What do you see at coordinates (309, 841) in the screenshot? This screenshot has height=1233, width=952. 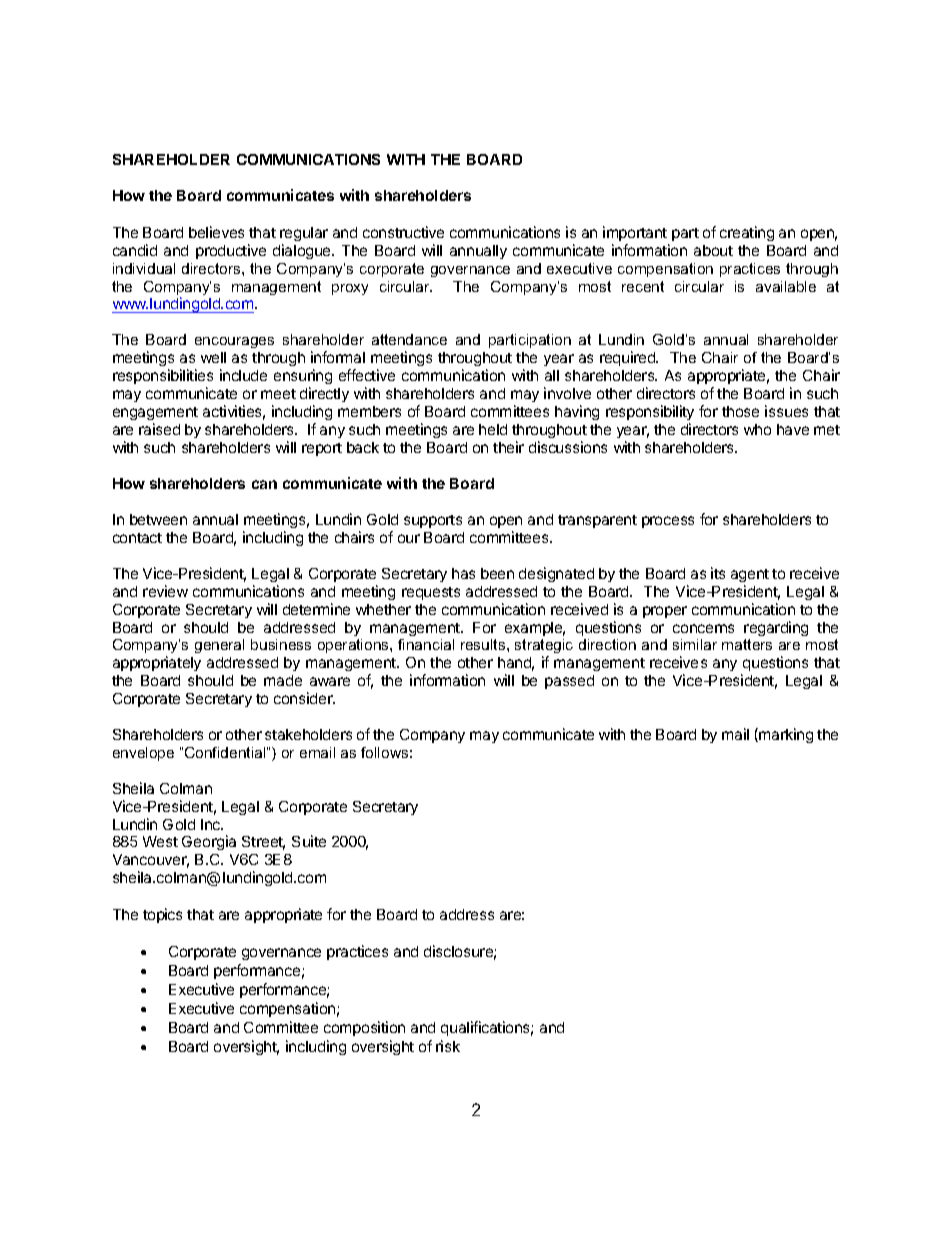 I see `Suite` at bounding box center [309, 841].
